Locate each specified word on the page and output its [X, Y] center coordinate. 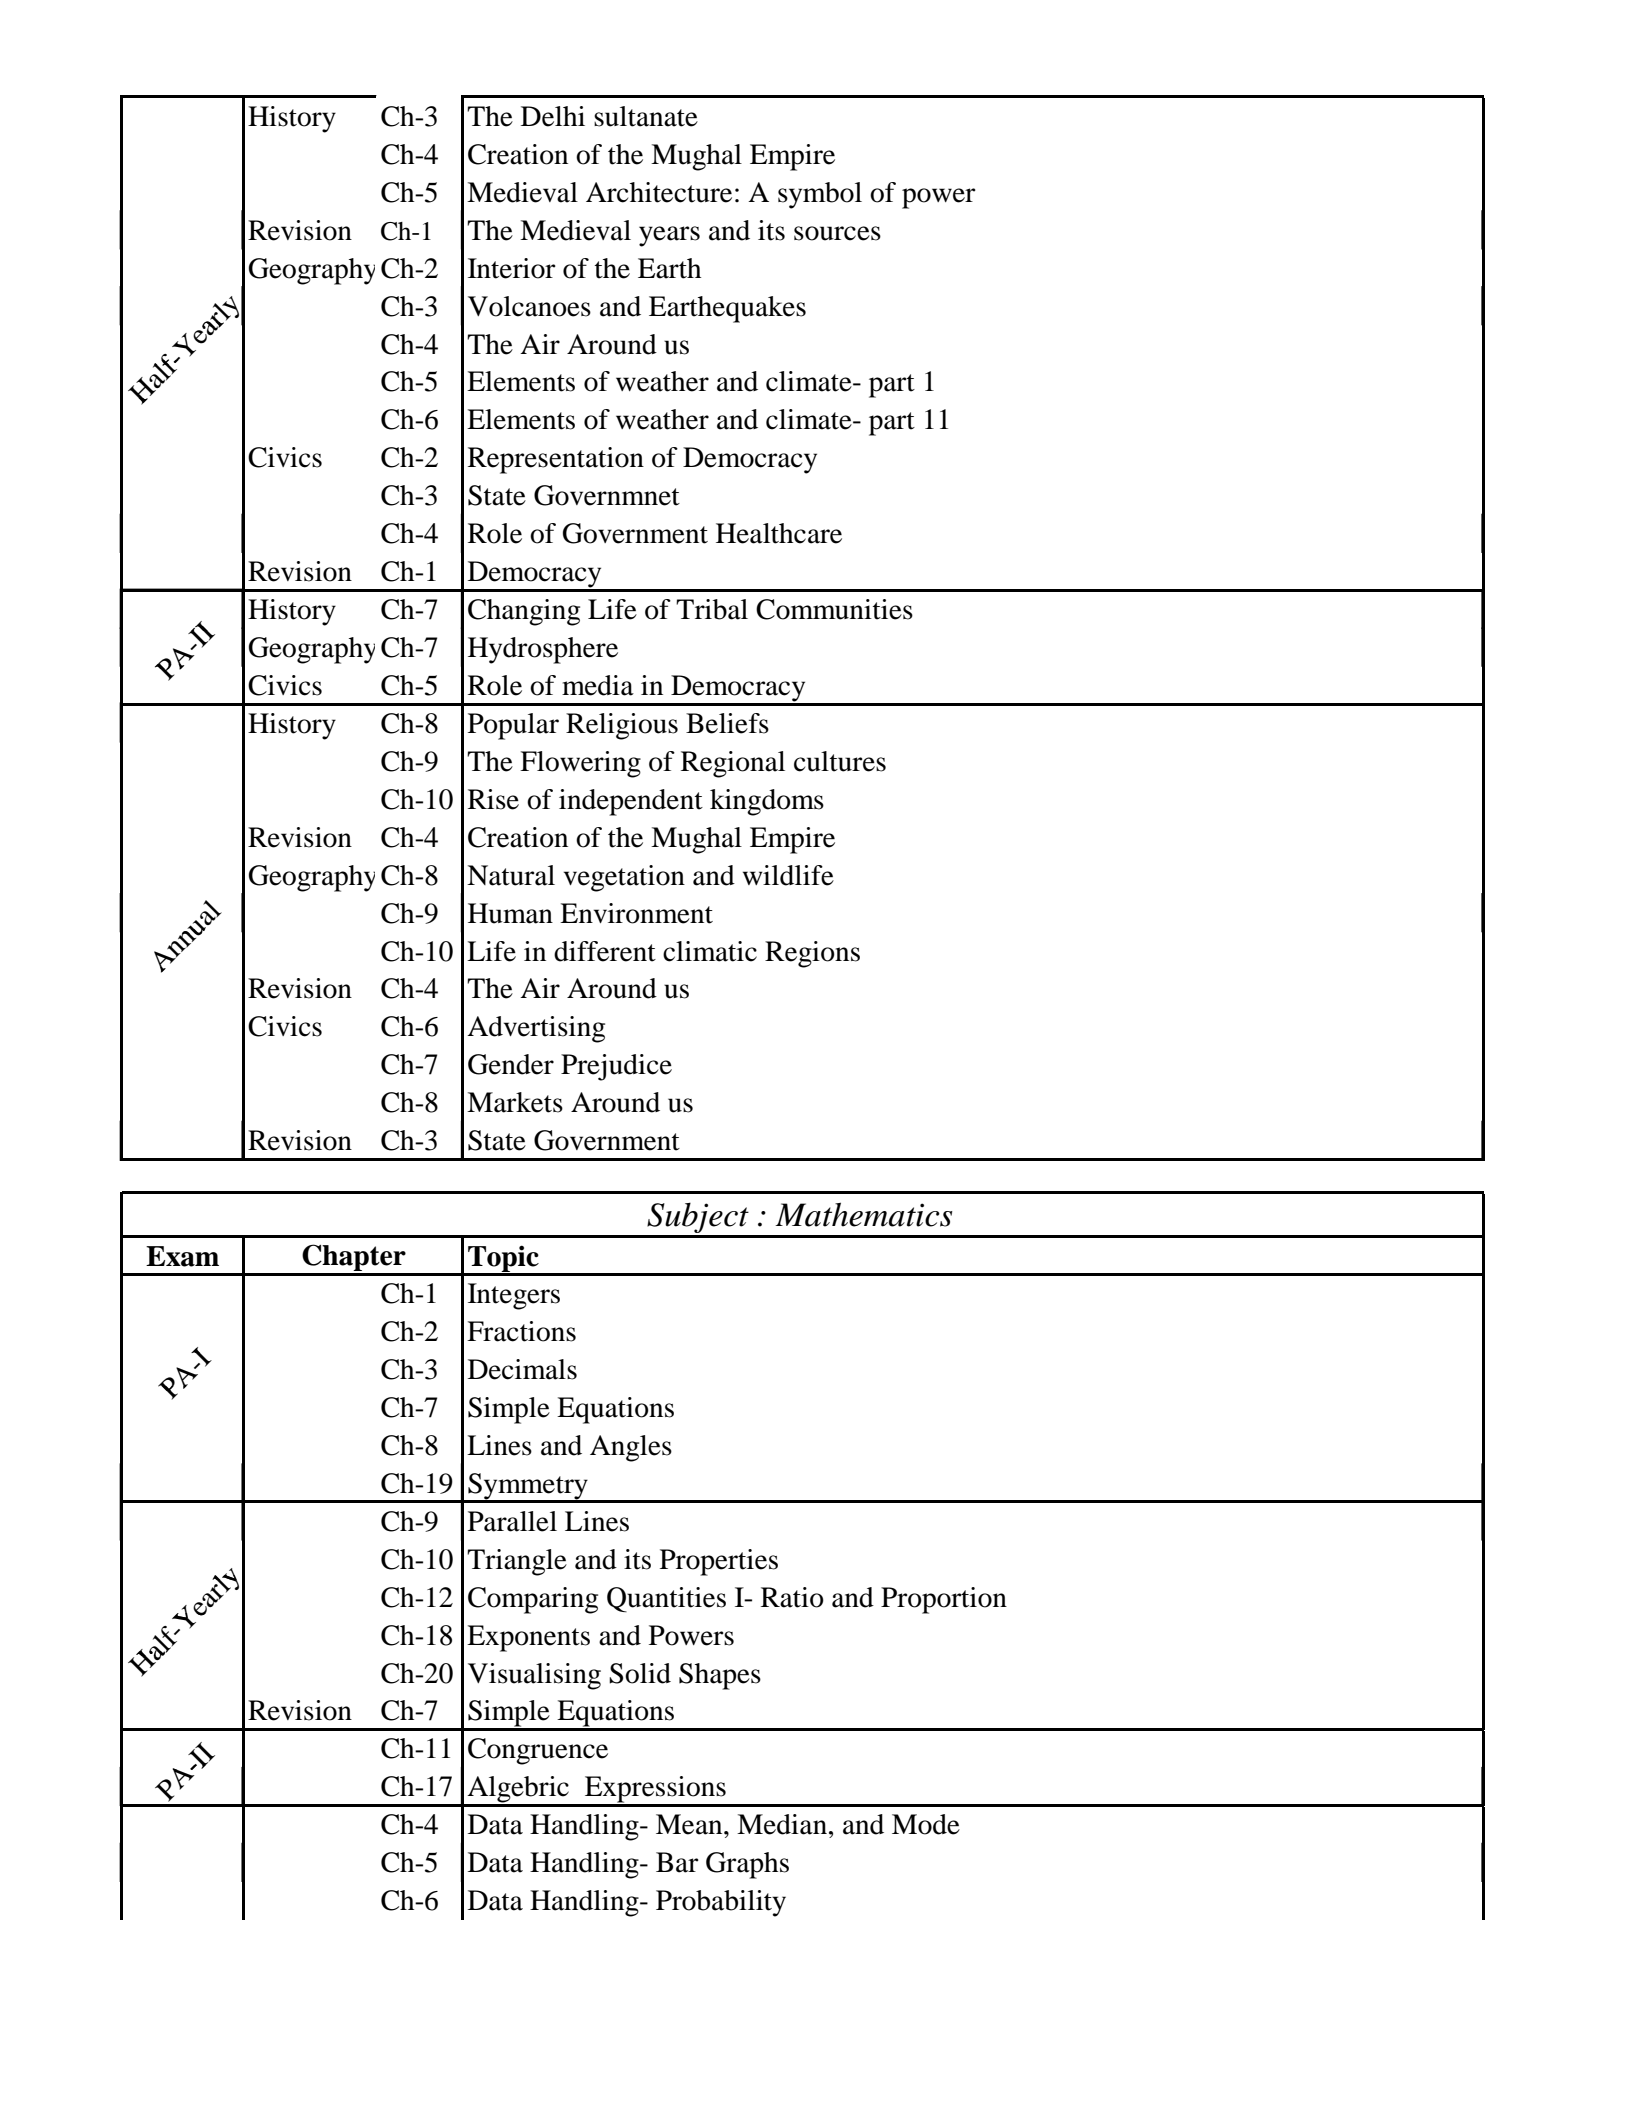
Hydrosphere [543, 650]
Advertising [536, 1029]
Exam [182, 1256]
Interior [512, 268]
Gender [511, 1064]
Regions [812, 954]
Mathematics [863, 1214]
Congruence [538, 1751]
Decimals [522, 1369]
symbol [820, 195]
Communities [834, 609]
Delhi [553, 116]
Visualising [534, 1676]
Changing [524, 612]
